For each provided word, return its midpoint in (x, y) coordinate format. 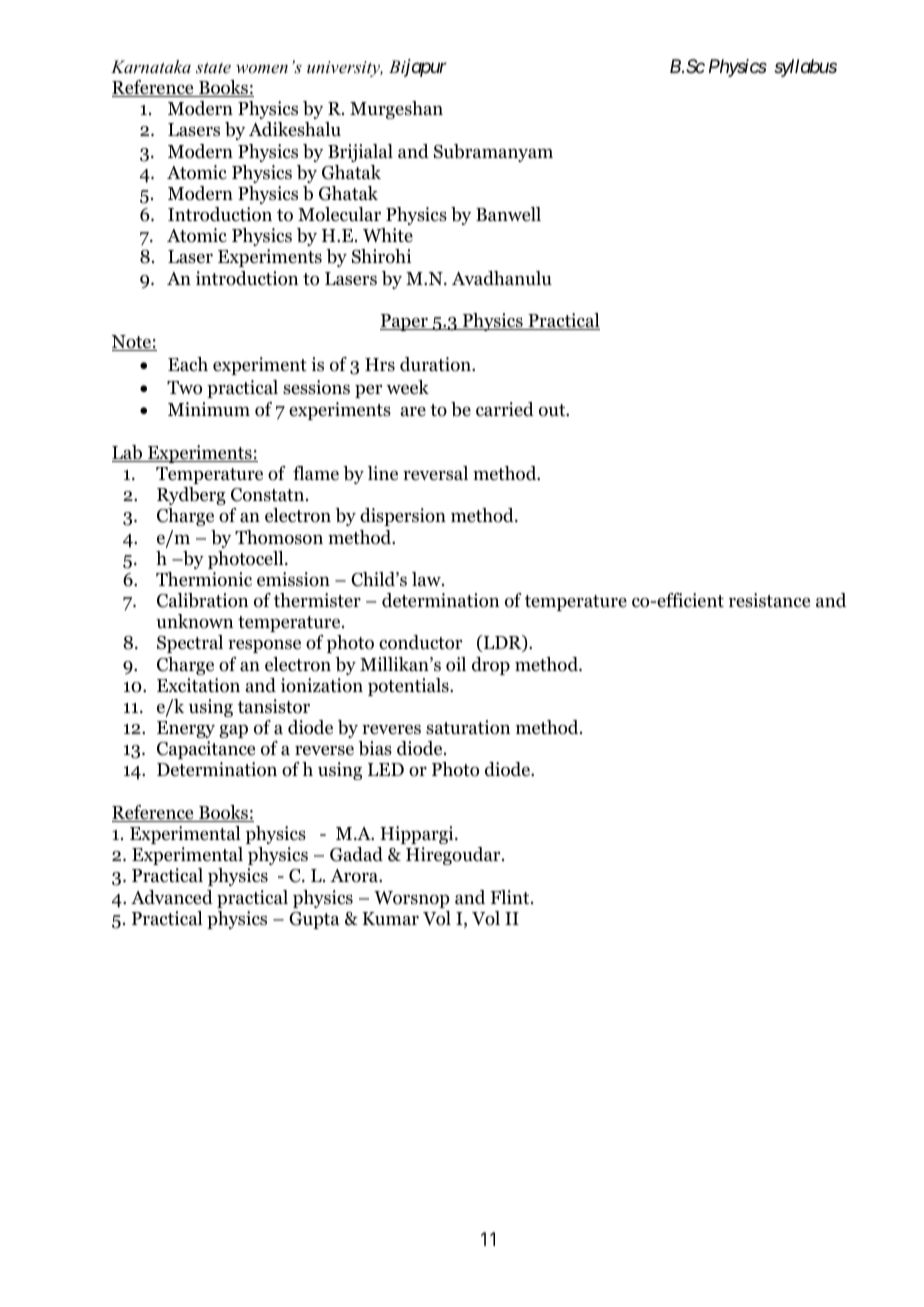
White (388, 235)
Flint (511, 897)
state (213, 67)
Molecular (339, 214)
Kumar (390, 918)
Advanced (172, 897)
